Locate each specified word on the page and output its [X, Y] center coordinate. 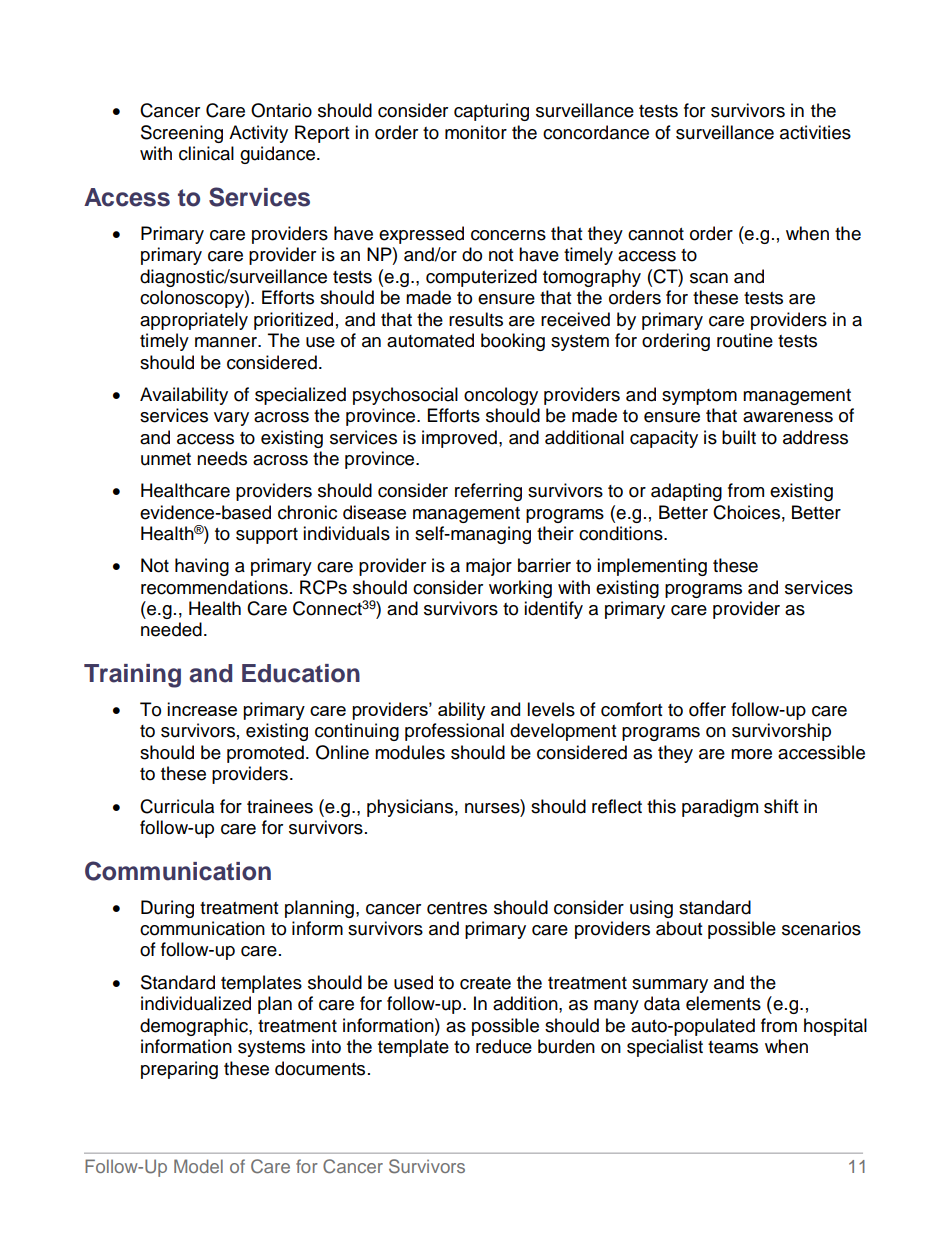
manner [227, 342]
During [167, 909]
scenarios [821, 928]
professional [454, 732]
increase [202, 709]
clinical [206, 153]
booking [513, 342]
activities [815, 132]
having [202, 567]
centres [457, 908]
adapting [686, 492]
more [751, 754]
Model [198, 1166]
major [489, 567]
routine [745, 340]
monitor [476, 132]
